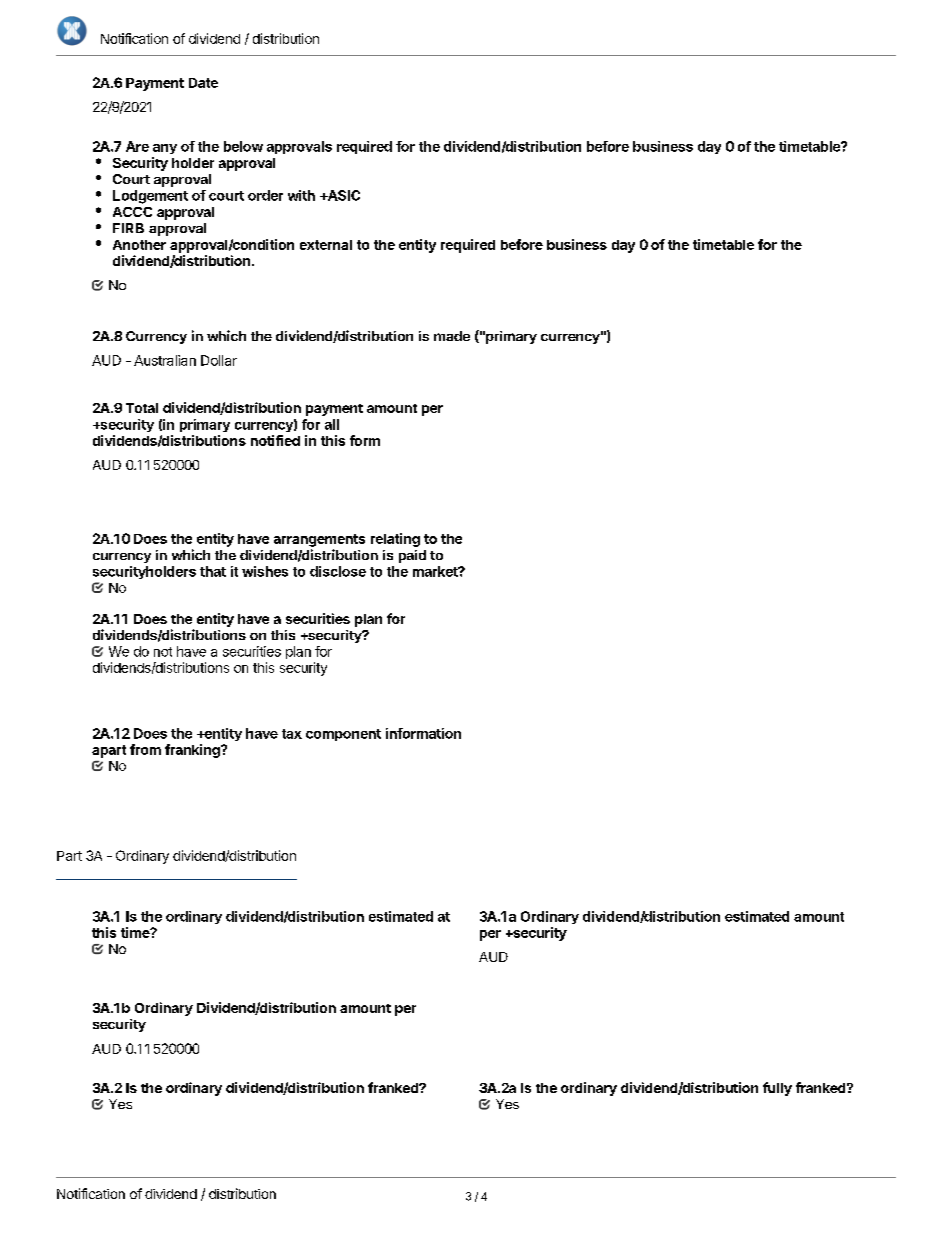 The width and height of the screenshot is (952, 1233). I want to click on Date, so click(203, 83).
